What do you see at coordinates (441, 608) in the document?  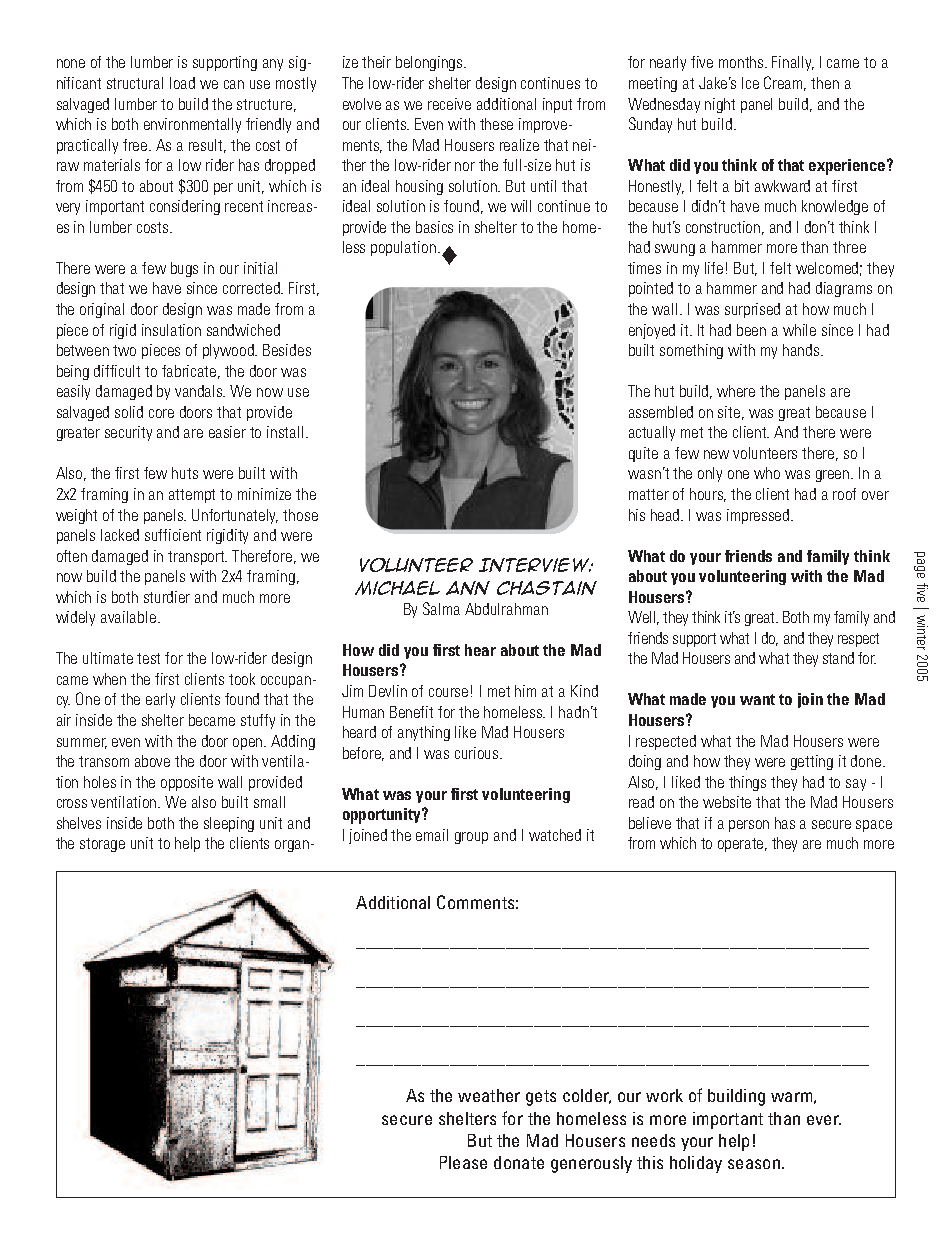 I see `Salma` at bounding box center [441, 608].
